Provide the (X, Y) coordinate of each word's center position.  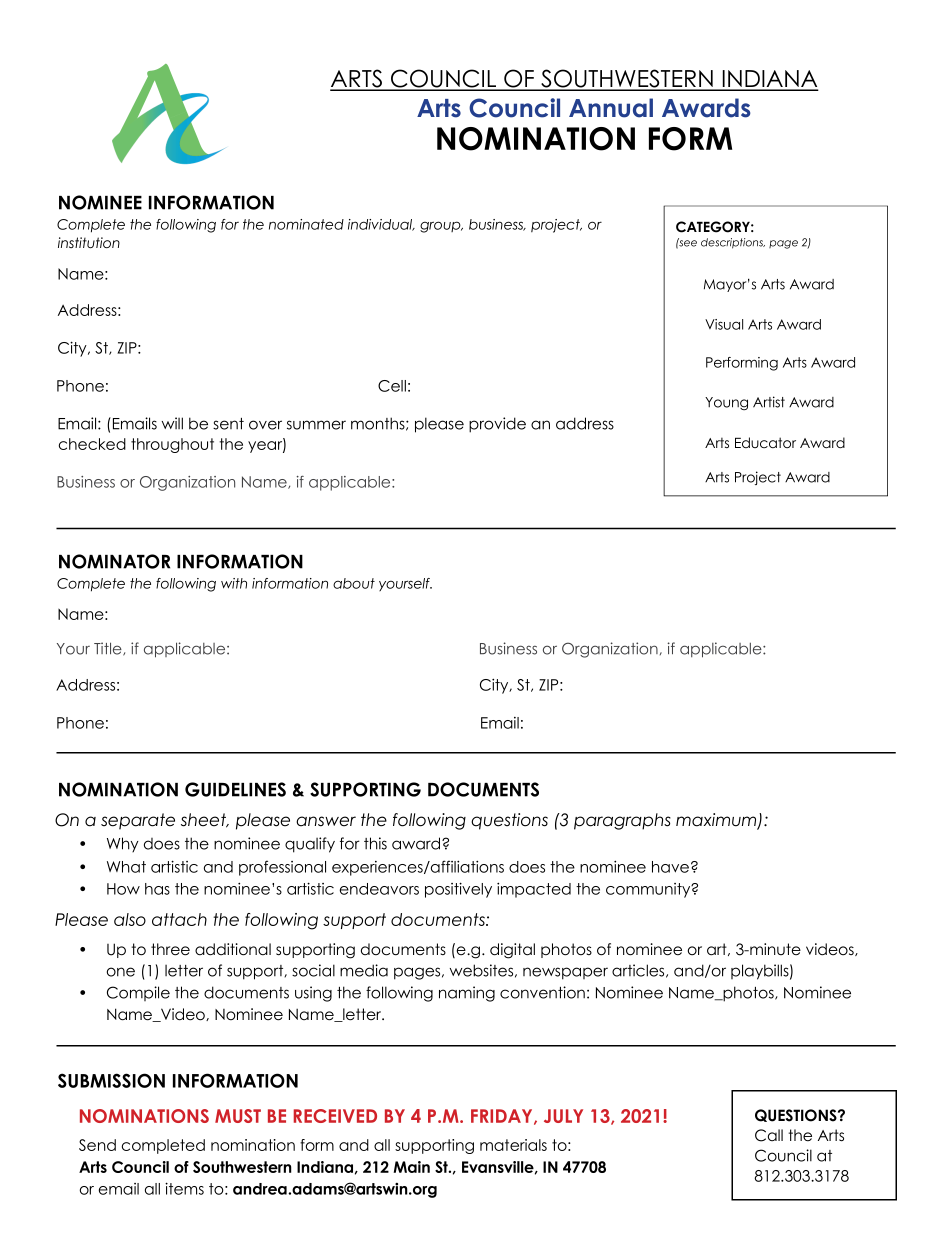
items (184, 1188)
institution (89, 242)
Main (411, 1167)
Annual (611, 108)
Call (769, 1135)
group (441, 227)
